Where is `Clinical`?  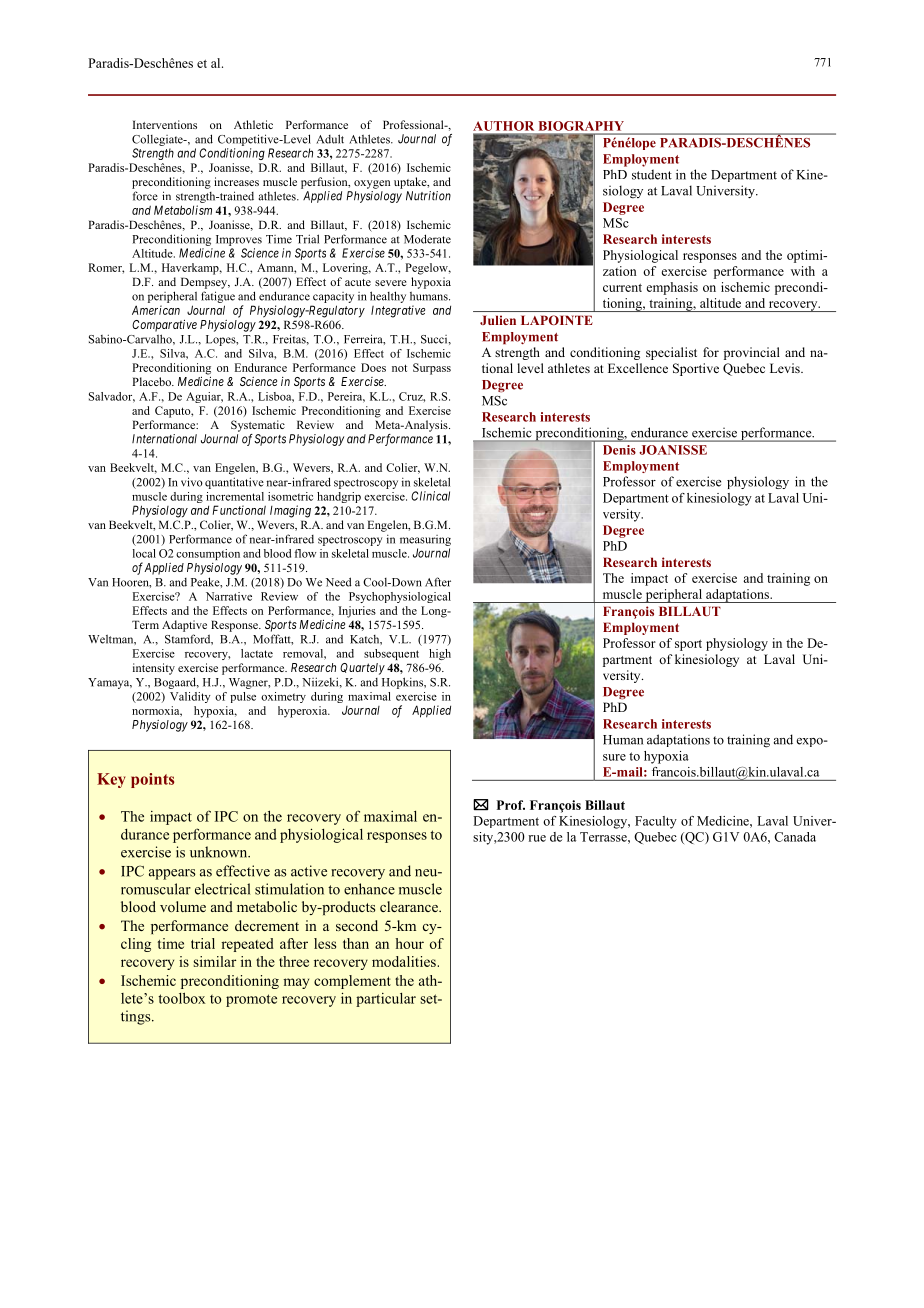 Clinical is located at coordinates (430, 496).
